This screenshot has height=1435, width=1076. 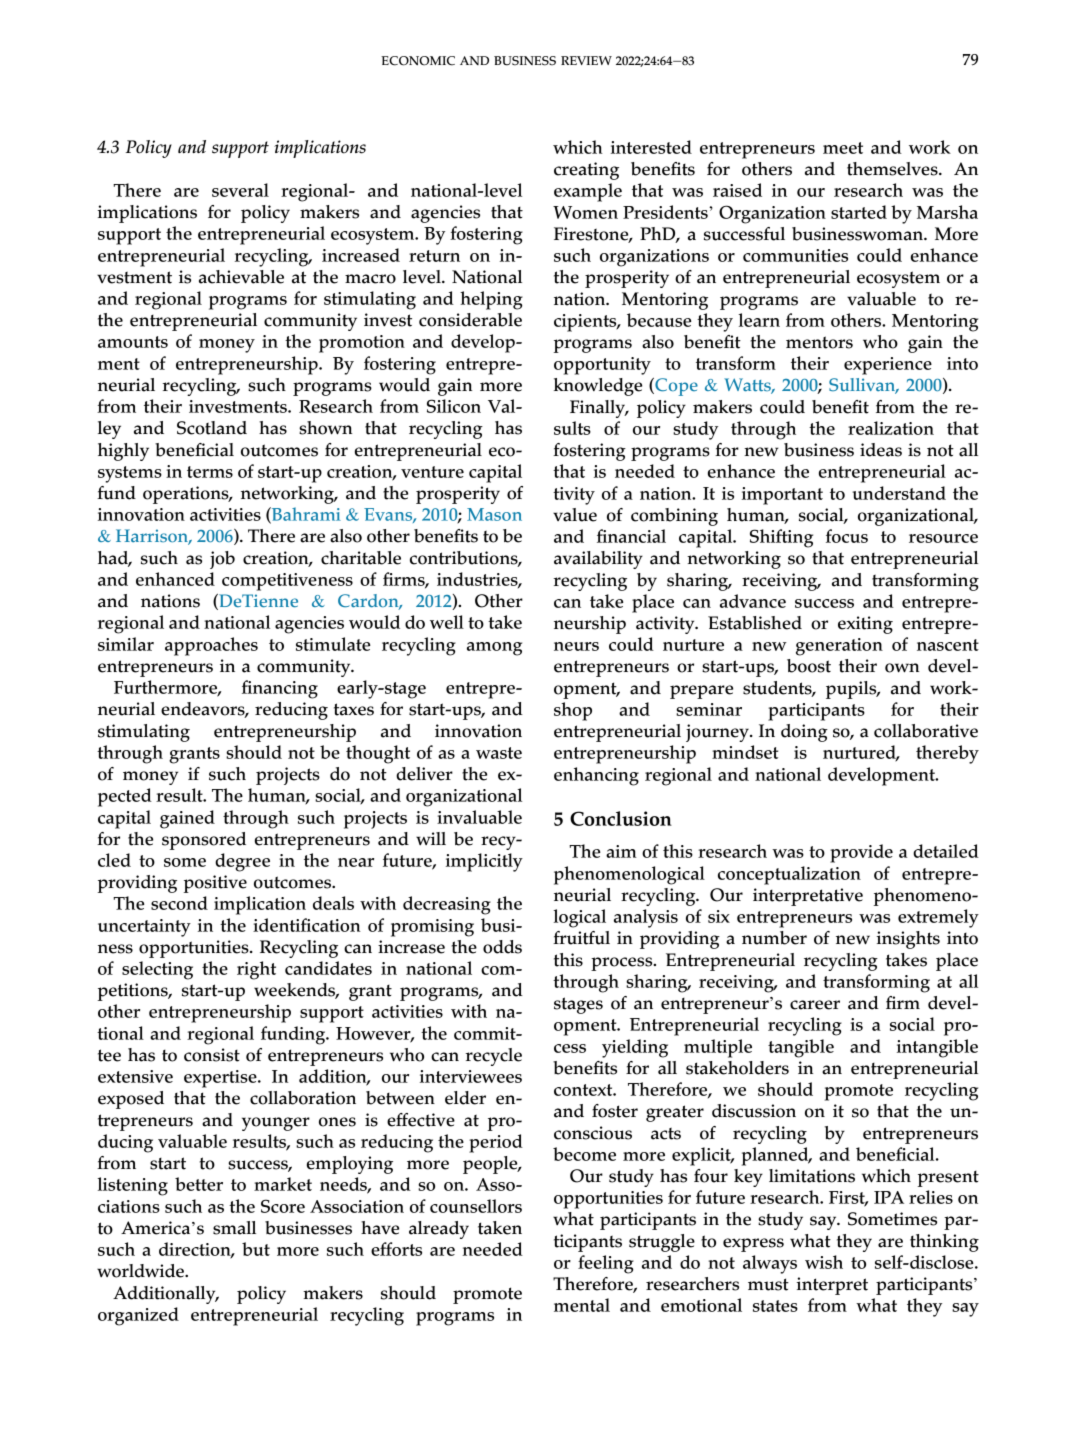 What do you see at coordinates (815, 1005) in the screenshot?
I see `career` at bounding box center [815, 1005].
